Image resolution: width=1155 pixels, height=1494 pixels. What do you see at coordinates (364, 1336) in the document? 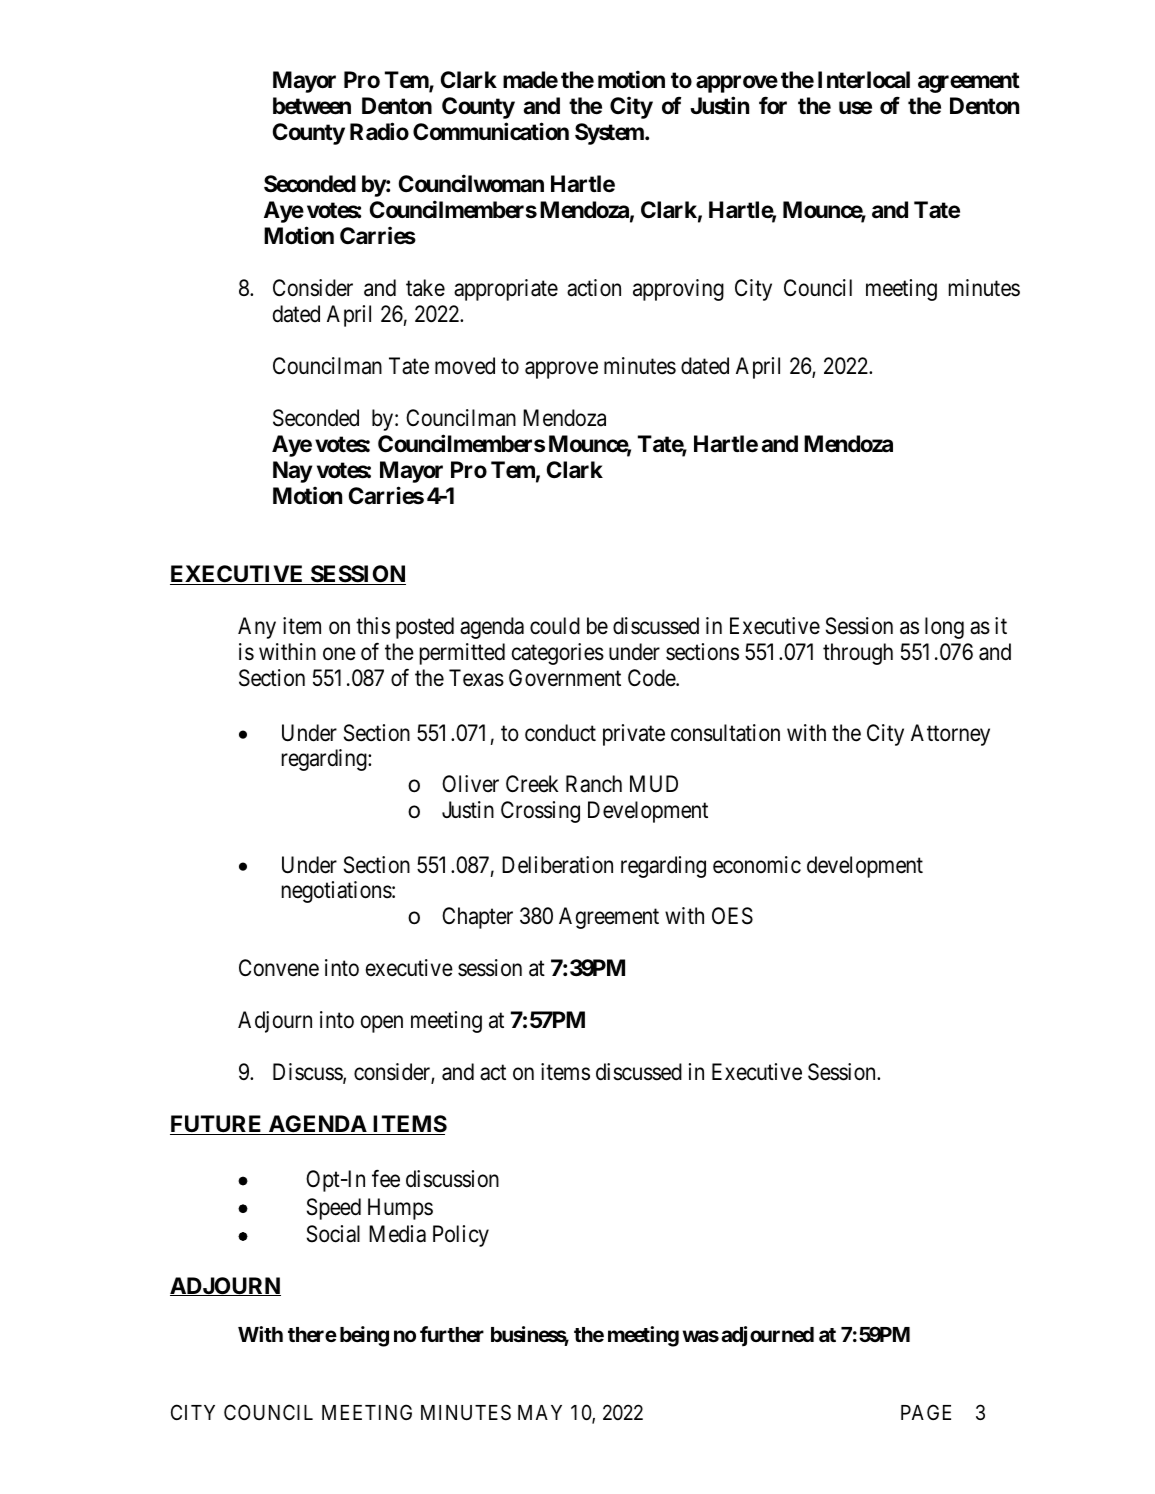
I see `being` at bounding box center [364, 1336].
